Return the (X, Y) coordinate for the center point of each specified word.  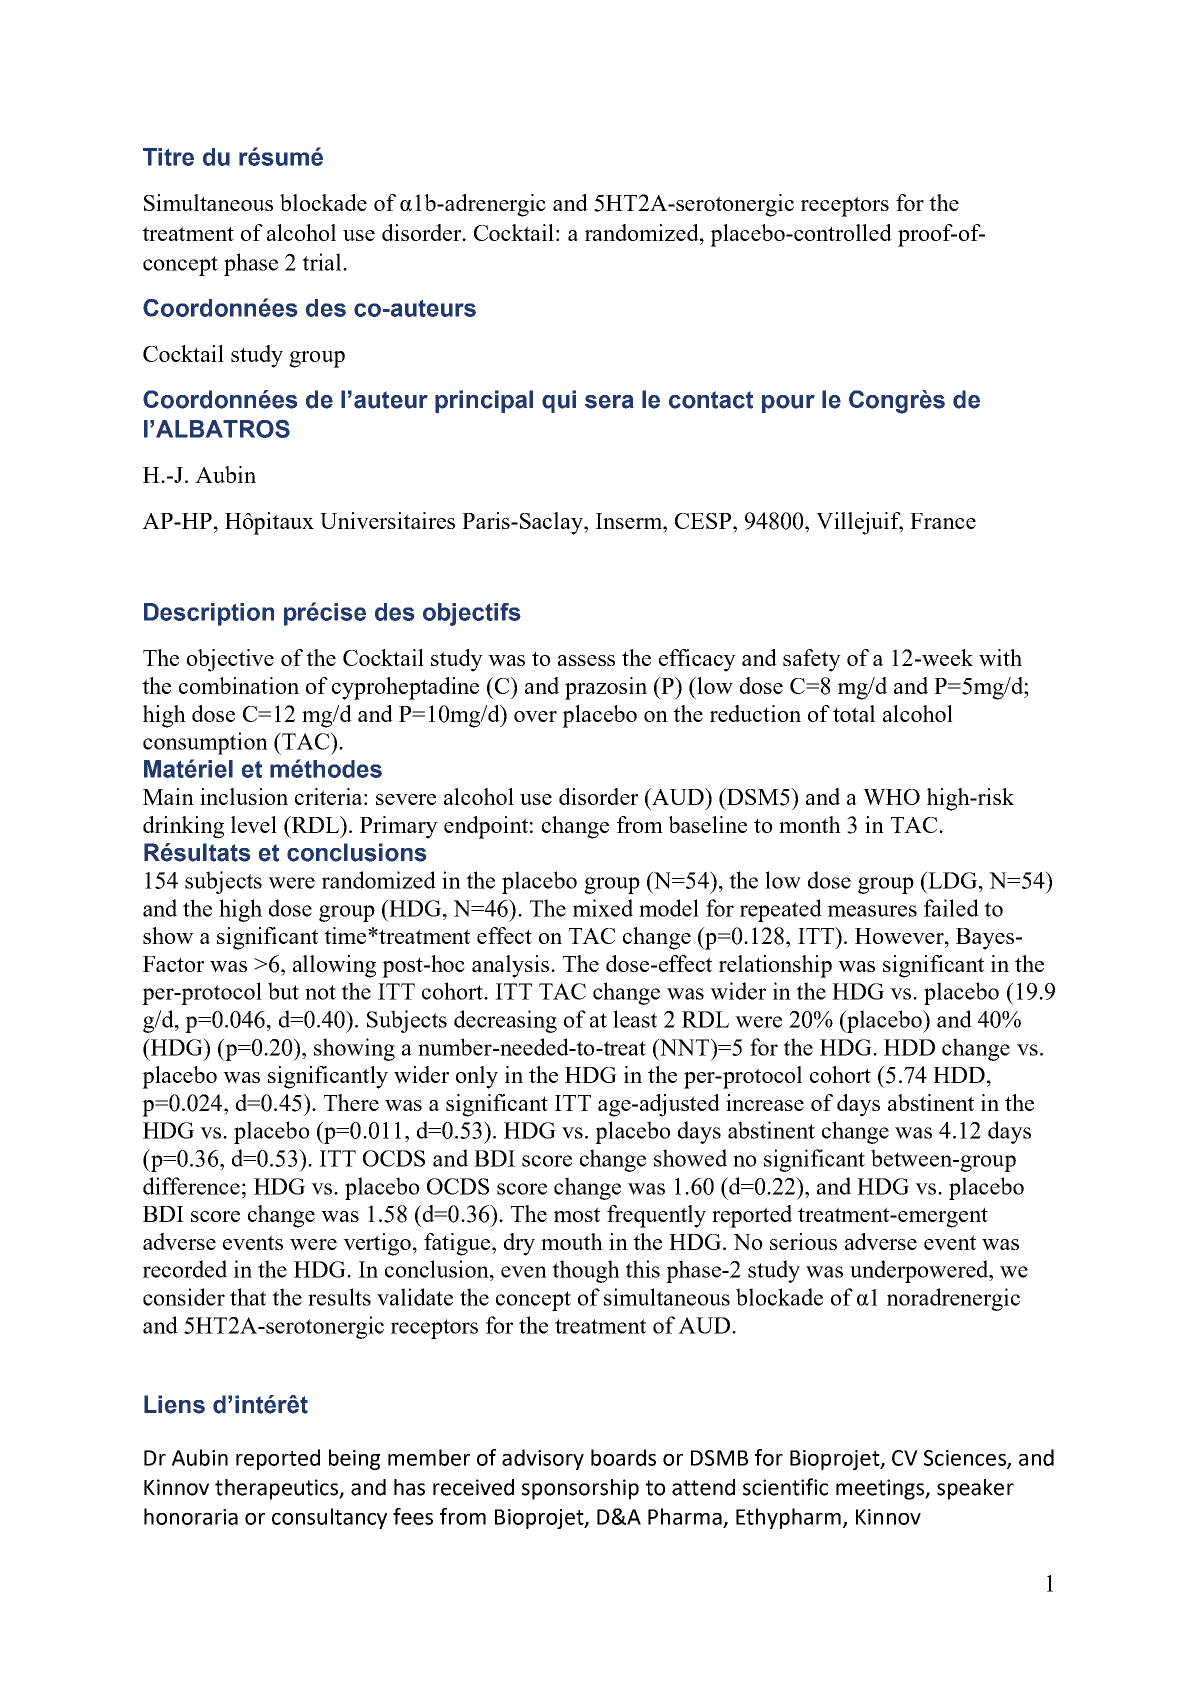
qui (559, 401)
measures (872, 911)
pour (788, 404)
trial (323, 262)
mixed (603, 908)
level (254, 824)
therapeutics (277, 1489)
